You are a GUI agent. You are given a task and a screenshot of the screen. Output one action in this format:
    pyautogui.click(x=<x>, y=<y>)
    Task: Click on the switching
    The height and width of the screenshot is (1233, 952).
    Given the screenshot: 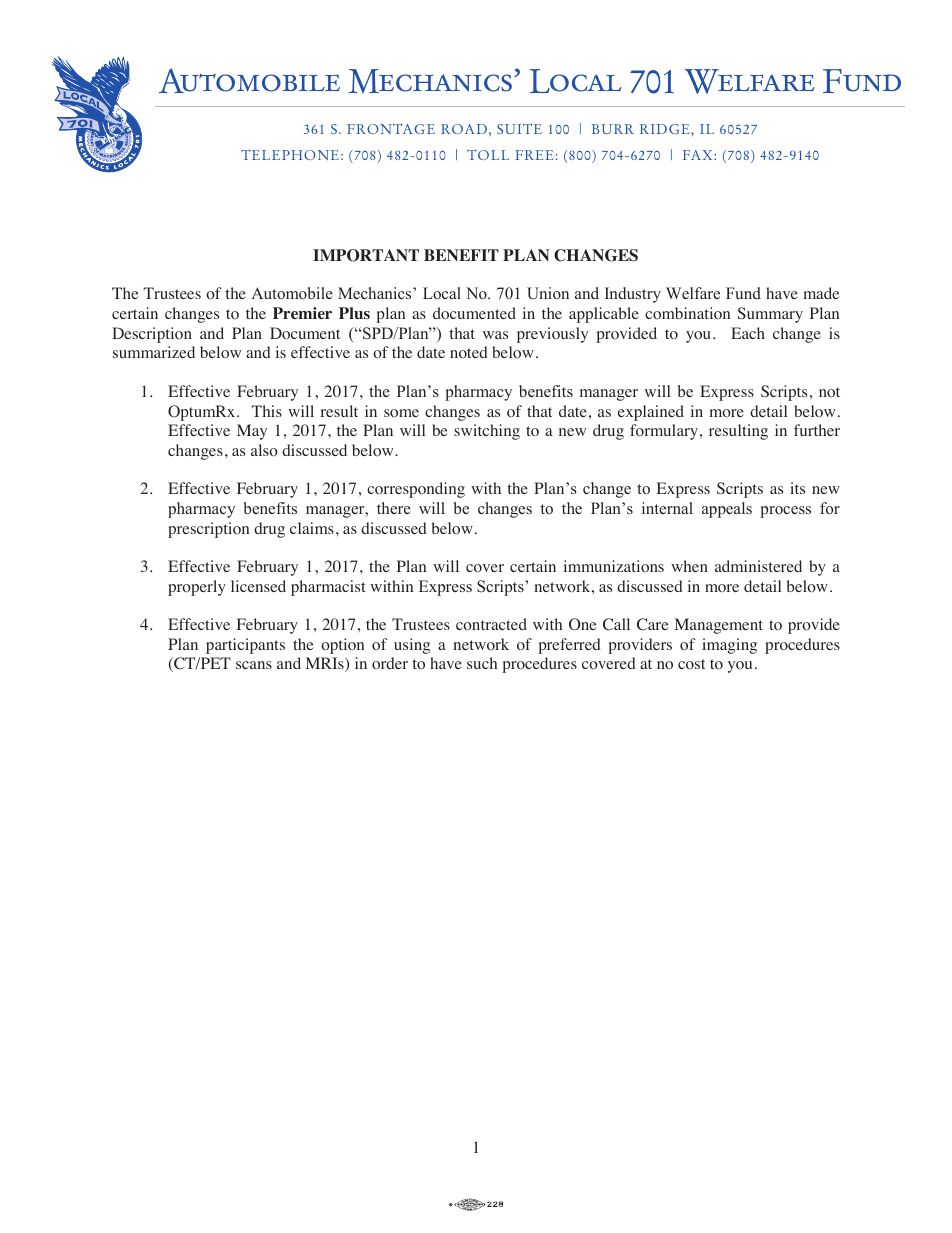 What is the action you would take?
    pyautogui.click(x=487, y=432)
